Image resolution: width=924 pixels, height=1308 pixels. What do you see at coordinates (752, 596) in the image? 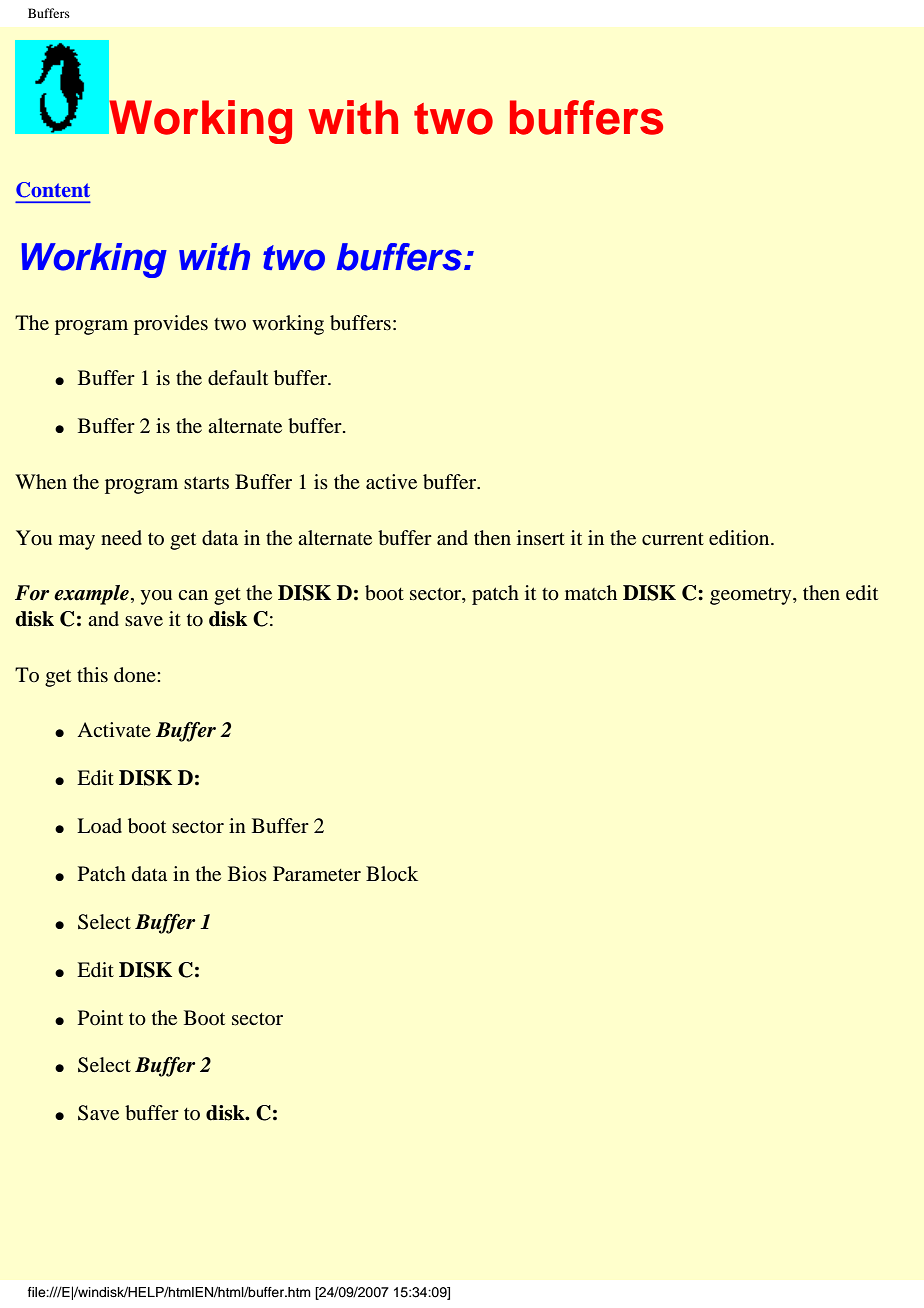
I see `geometry` at bounding box center [752, 596].
